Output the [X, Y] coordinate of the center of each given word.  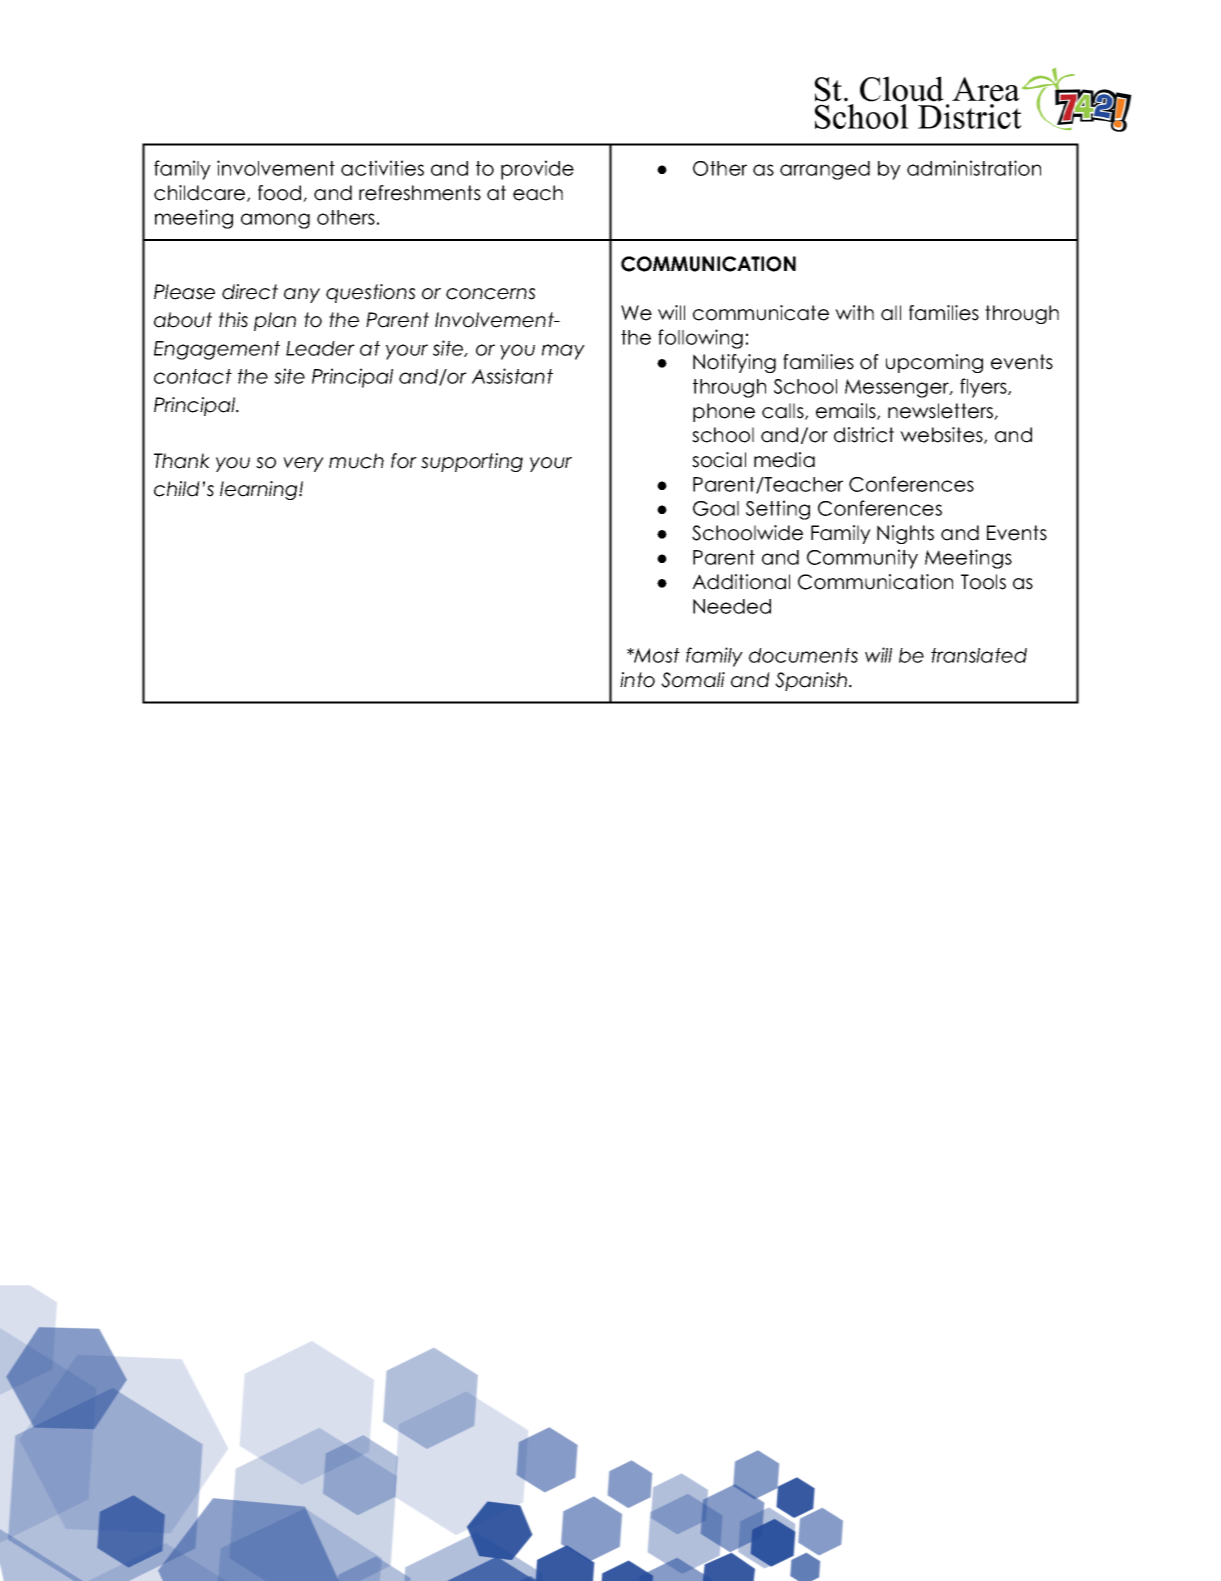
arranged [825, 170]
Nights [905, 534]
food [281, 193]
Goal [716, 508]
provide [537, 170]
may [563, 352]
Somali [693, 680]
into [637, 680]
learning [260, 490]
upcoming [934, 363]
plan [275, 321]
